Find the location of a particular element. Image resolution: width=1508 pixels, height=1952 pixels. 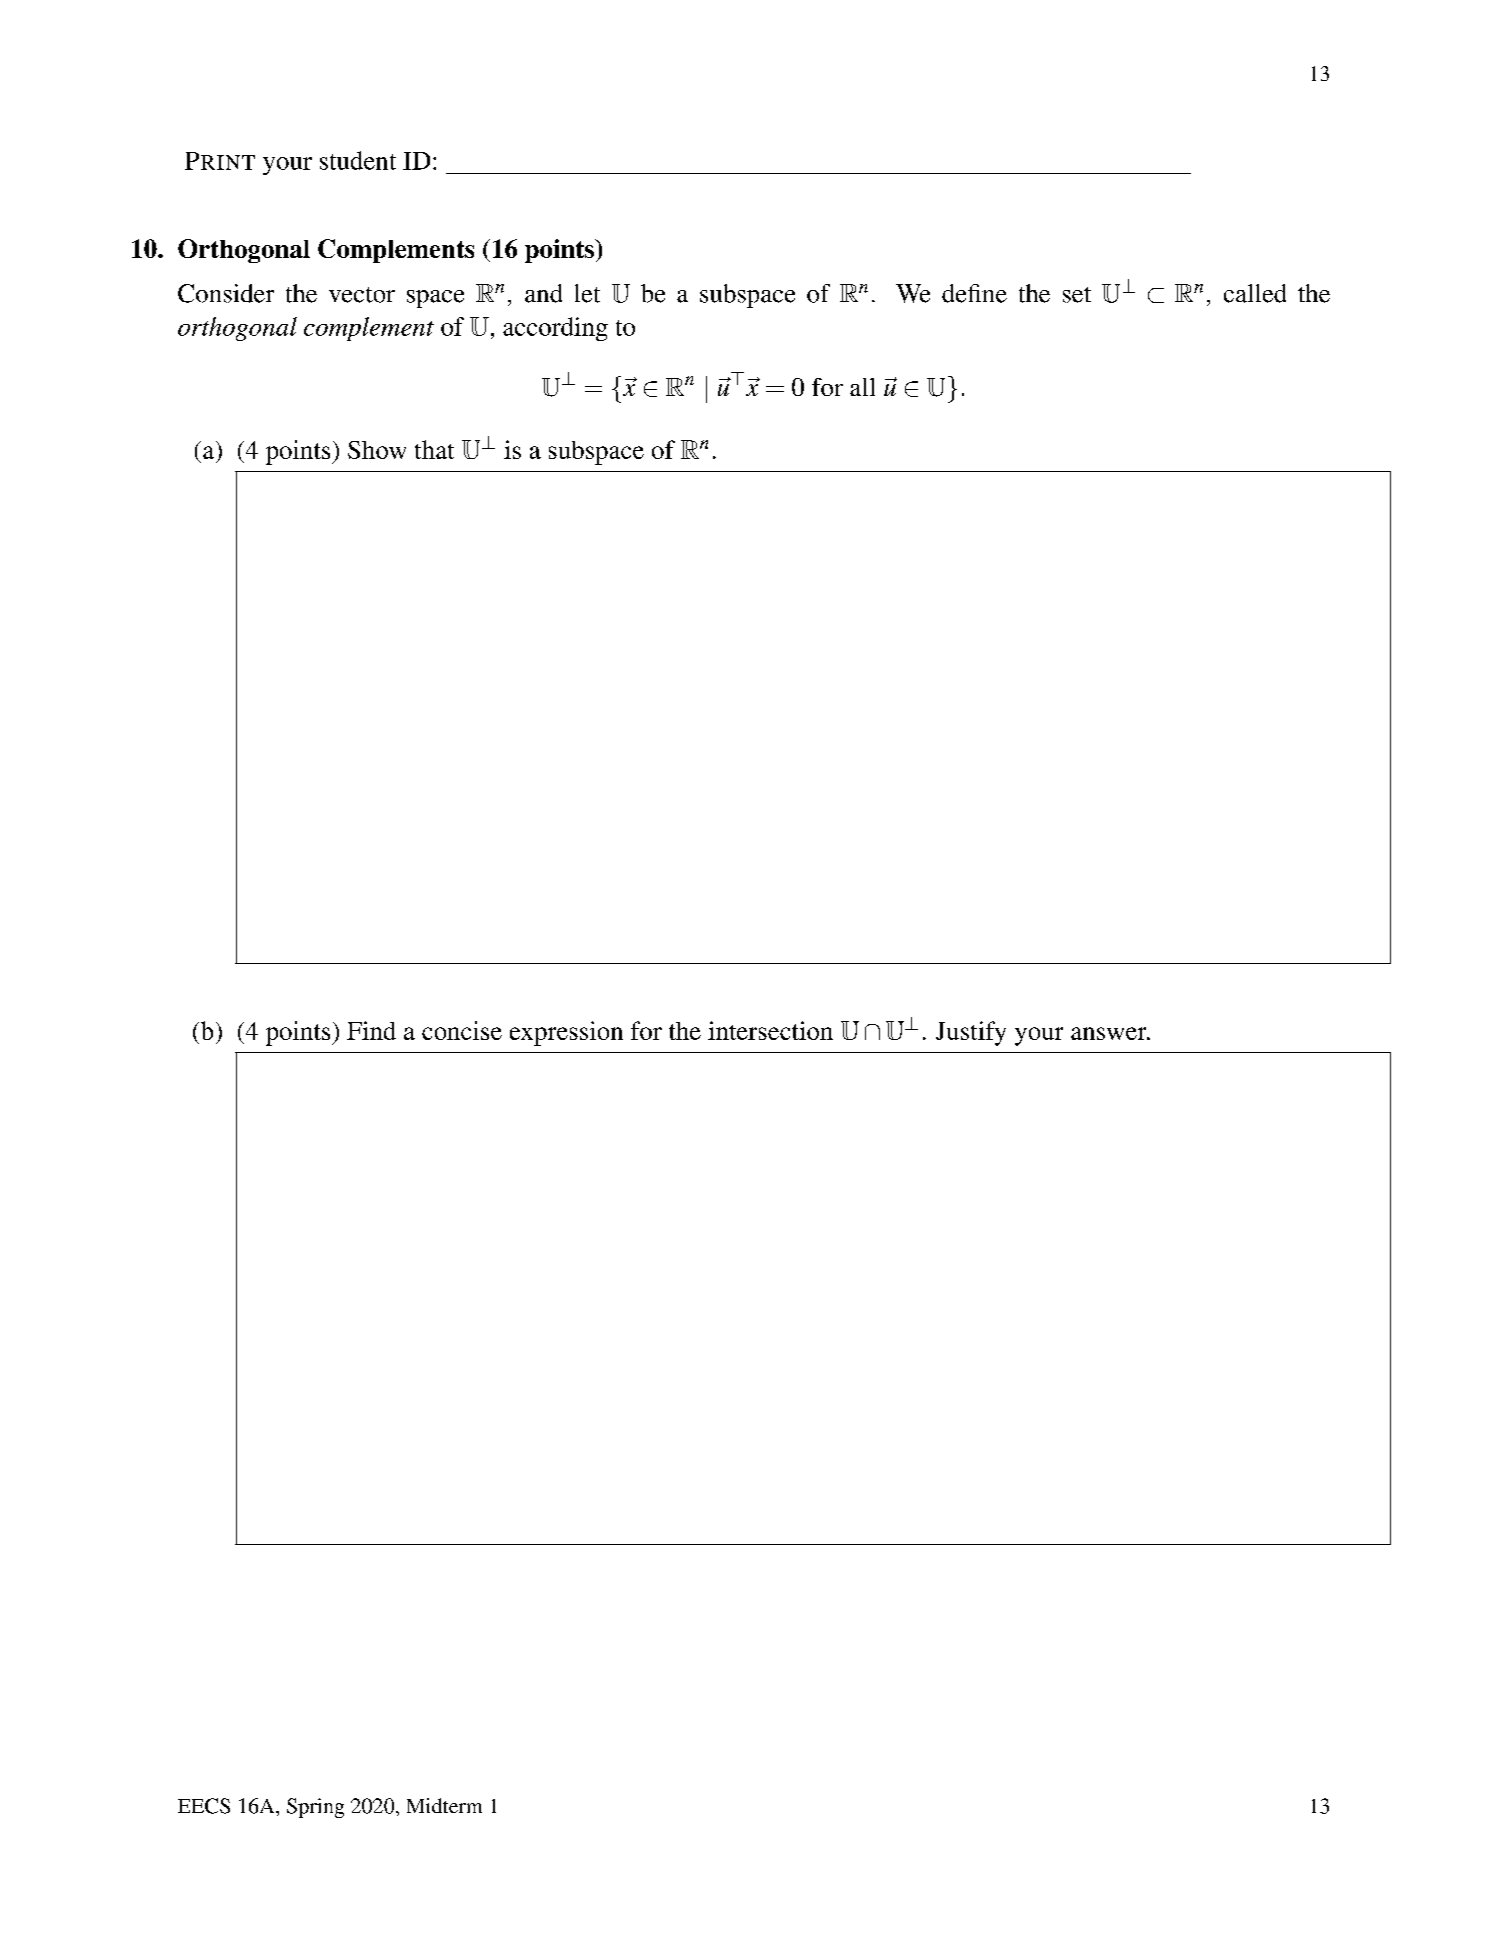

expression is located at coordinates (566, 1033).
